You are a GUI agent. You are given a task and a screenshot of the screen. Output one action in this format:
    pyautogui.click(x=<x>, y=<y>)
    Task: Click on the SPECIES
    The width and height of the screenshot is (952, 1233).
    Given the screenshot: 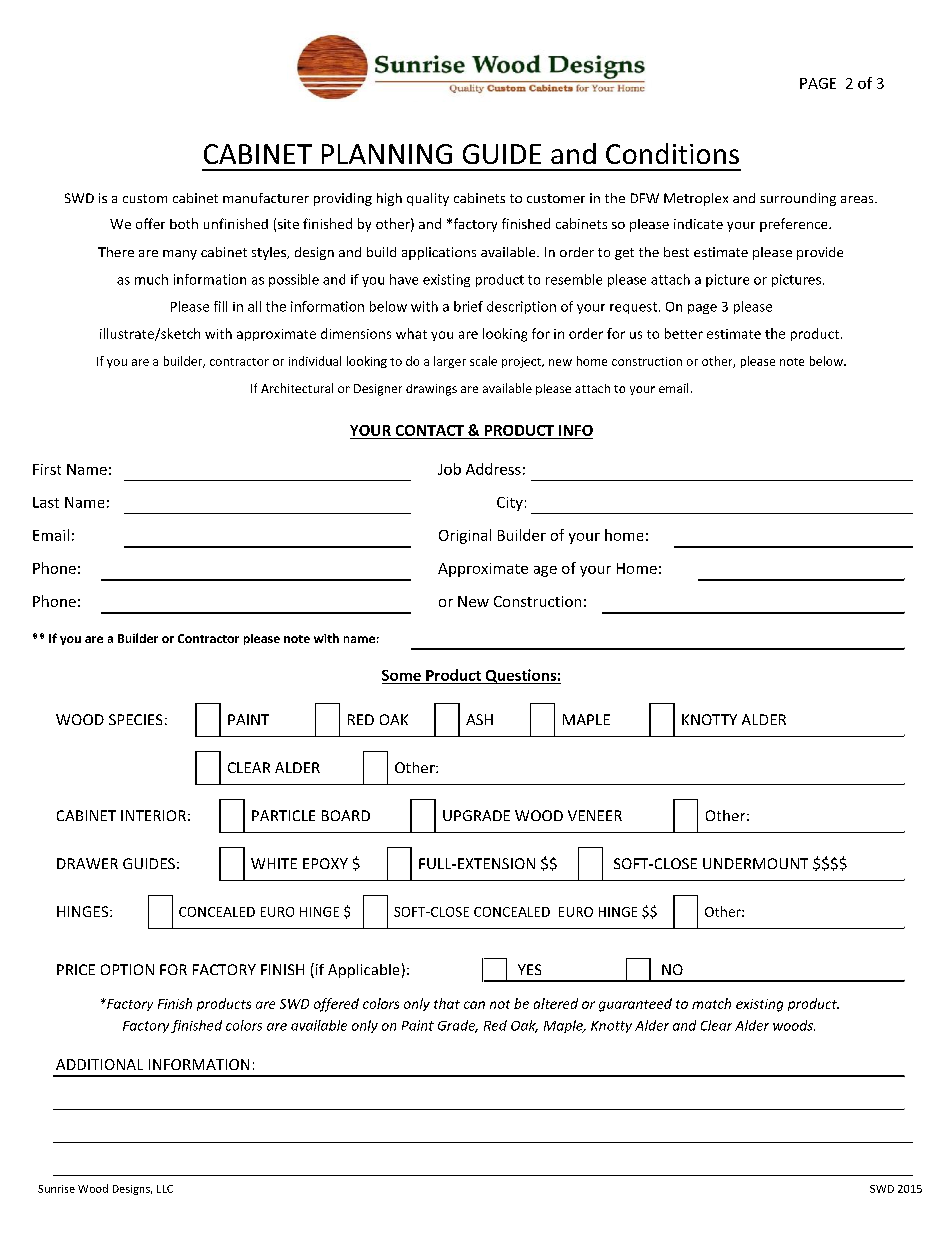 What is the action you would take?
    pyautogui.click(x=135, y=719)
